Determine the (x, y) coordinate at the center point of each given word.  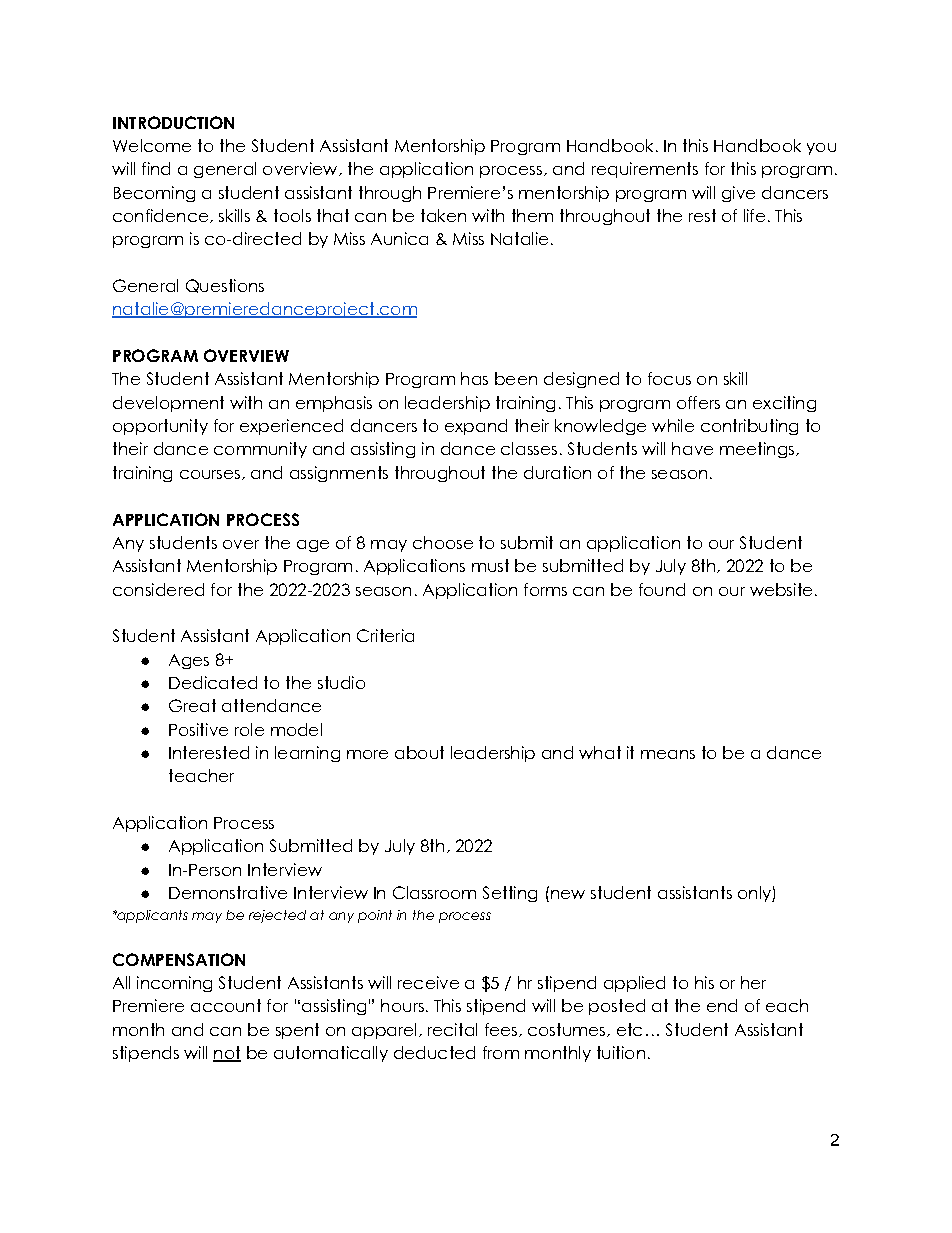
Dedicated (213, 682)
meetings (758, 450)
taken (443, 215)
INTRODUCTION (173, 122)
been (516, 378)
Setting (510, 894)
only (755, 894)
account (226, 1005)
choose (443, 542)
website (781, 589)
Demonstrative (228, 892)
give (738, 194)
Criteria (385, 635)
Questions (225, 286)
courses (210, 474)
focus (669, 378)
